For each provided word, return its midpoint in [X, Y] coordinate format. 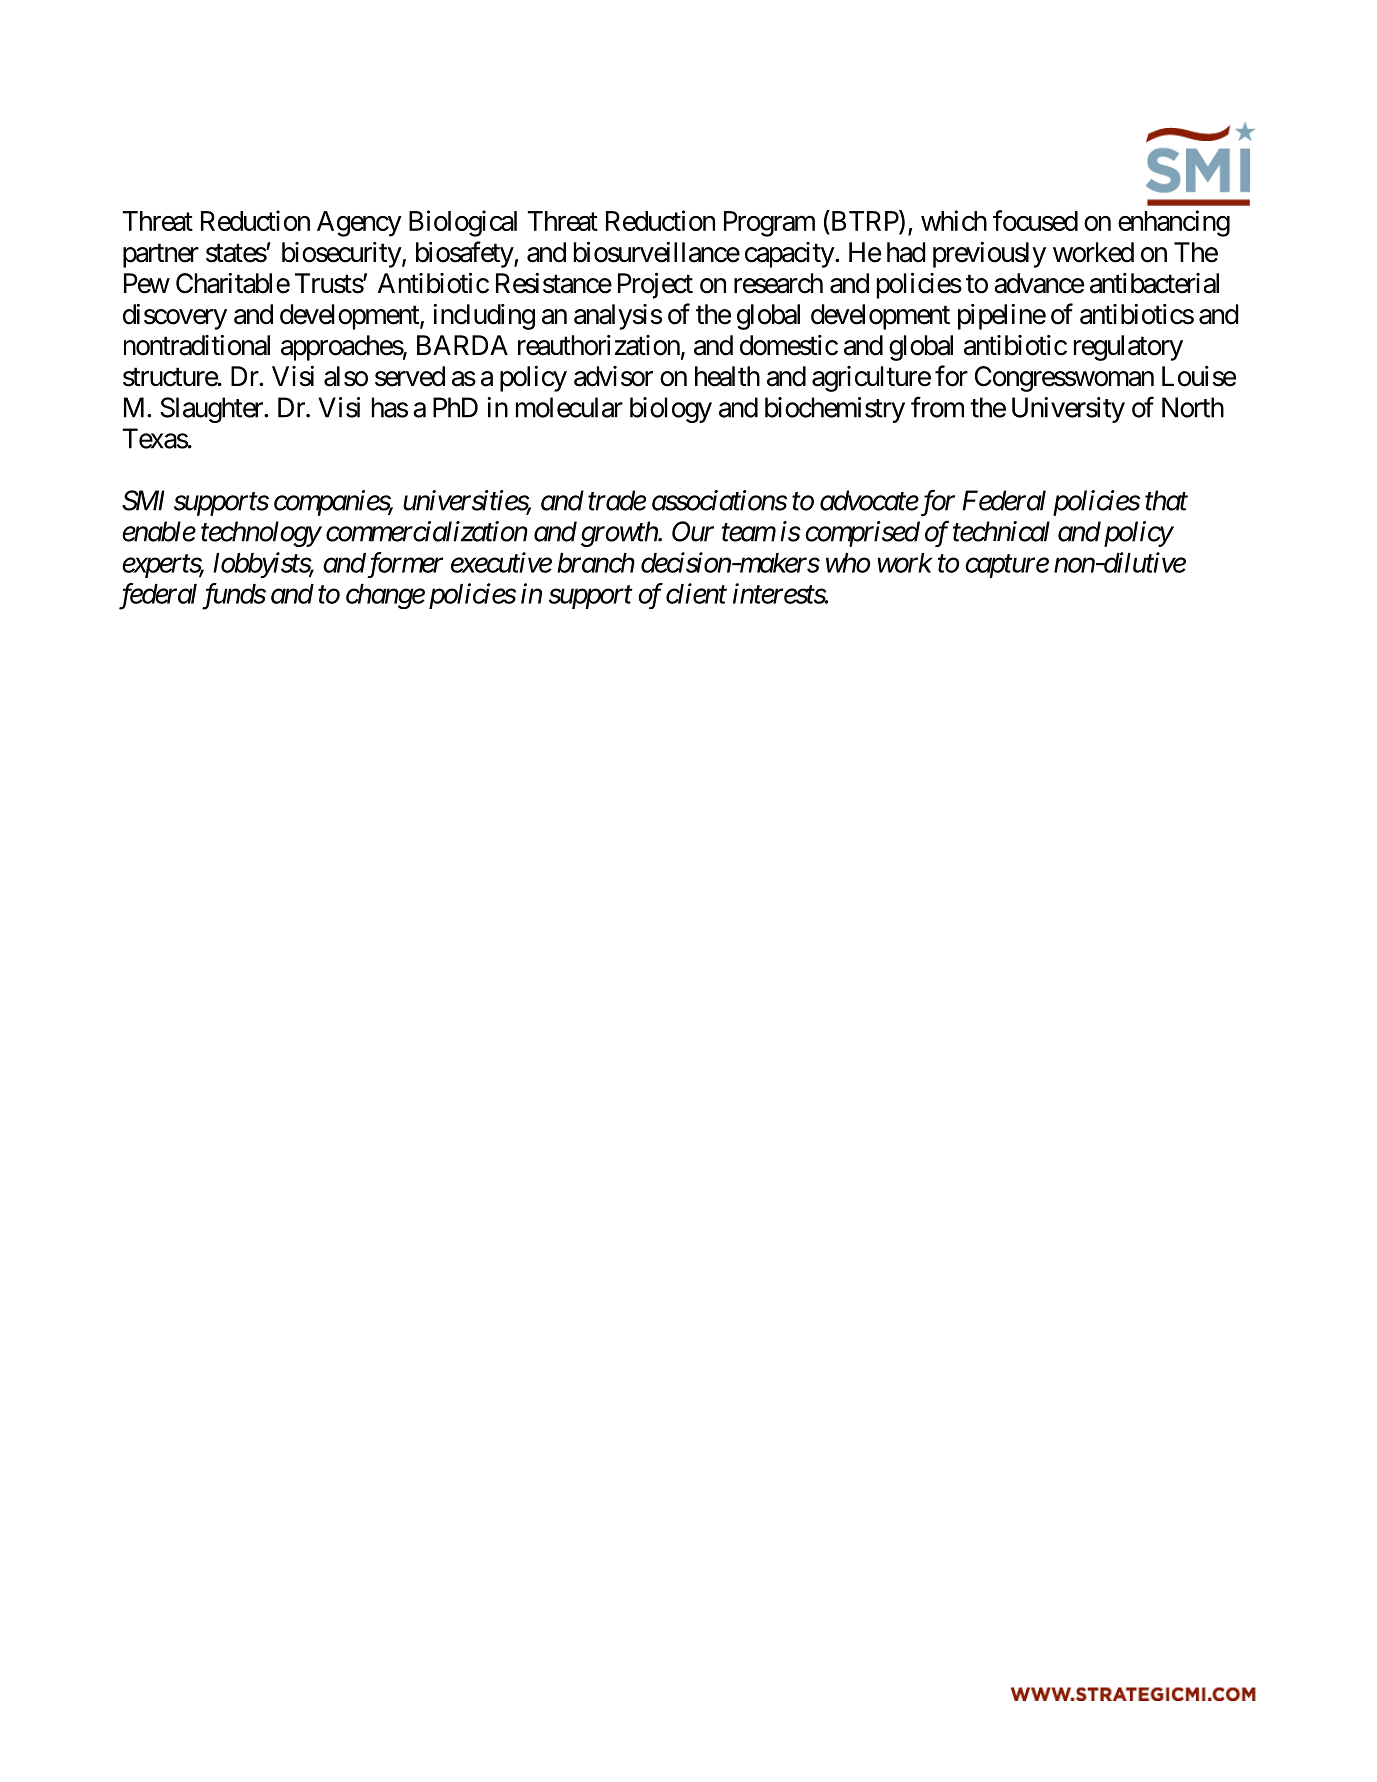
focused [1035, 220]
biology [671, 410]
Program [769, 224]
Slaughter [212, 410]
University [1068, 410]
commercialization [427, 531]
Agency [359, 224]
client [696, 593]
